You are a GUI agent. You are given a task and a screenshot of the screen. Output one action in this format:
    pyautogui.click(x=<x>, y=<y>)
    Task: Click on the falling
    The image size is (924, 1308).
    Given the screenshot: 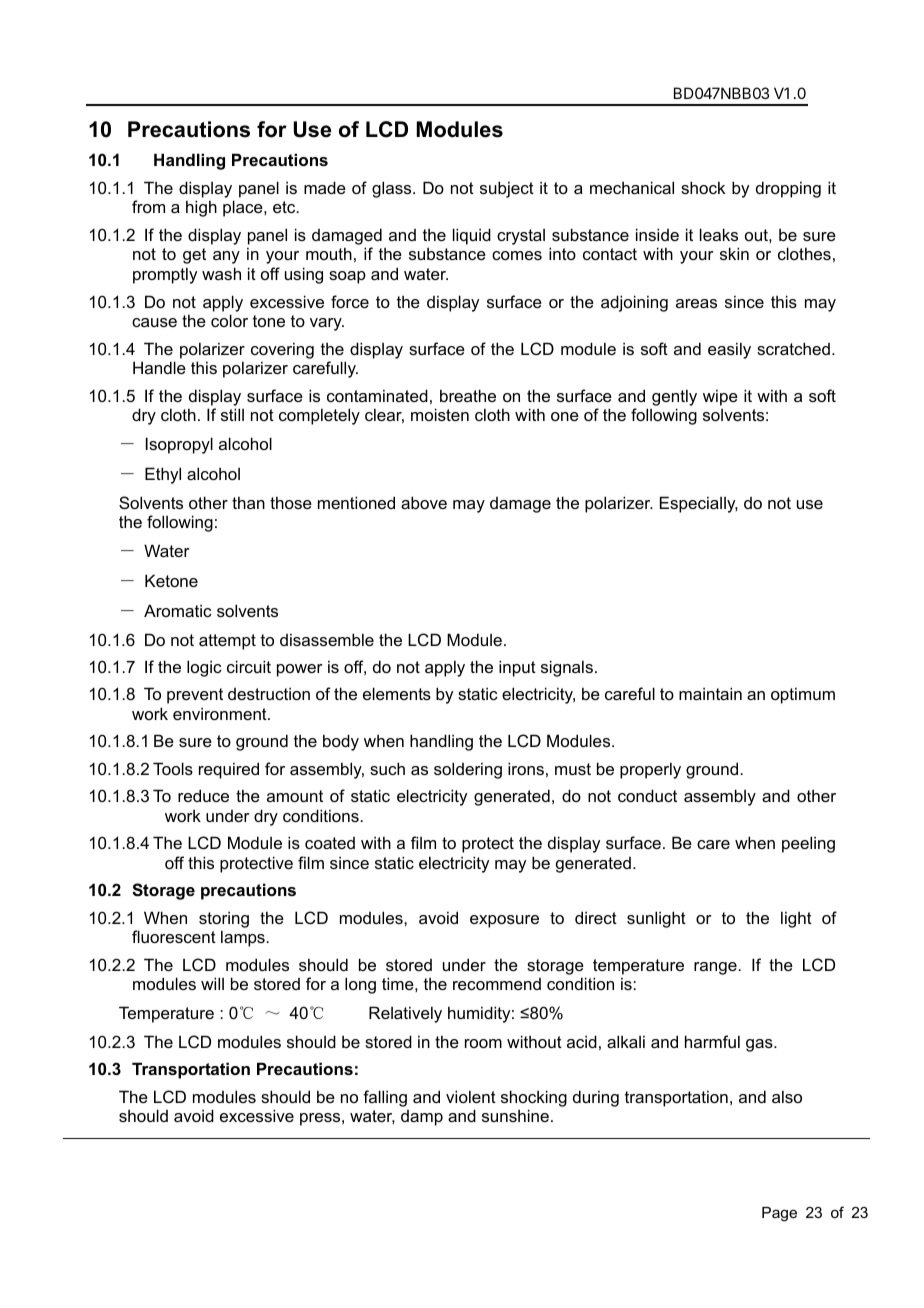 What is the action you would take?
    pyautogui.click(x=385, y=1098)
